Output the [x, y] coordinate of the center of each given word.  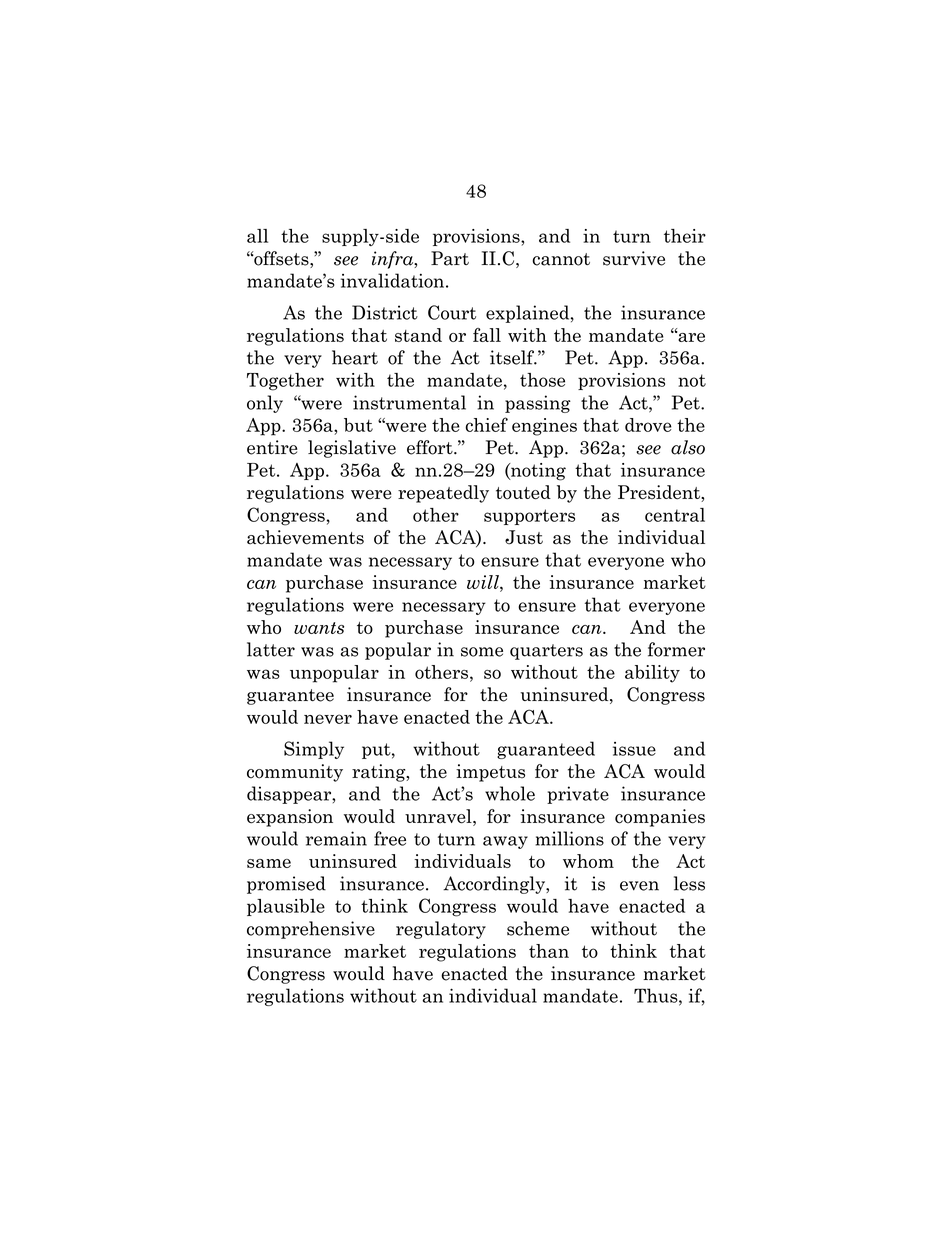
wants [319, 628]
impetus [490, 773]
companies [660, 818]
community [295, 773]
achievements [305, 537]
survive [634, 258]
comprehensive [311, 930]
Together [285, 382]
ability [652, 674]
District [385, 312]
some [482, 652]
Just [524, 537]
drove [648, 425]
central [675, 515]
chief [486, 424]
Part [450, 258]
